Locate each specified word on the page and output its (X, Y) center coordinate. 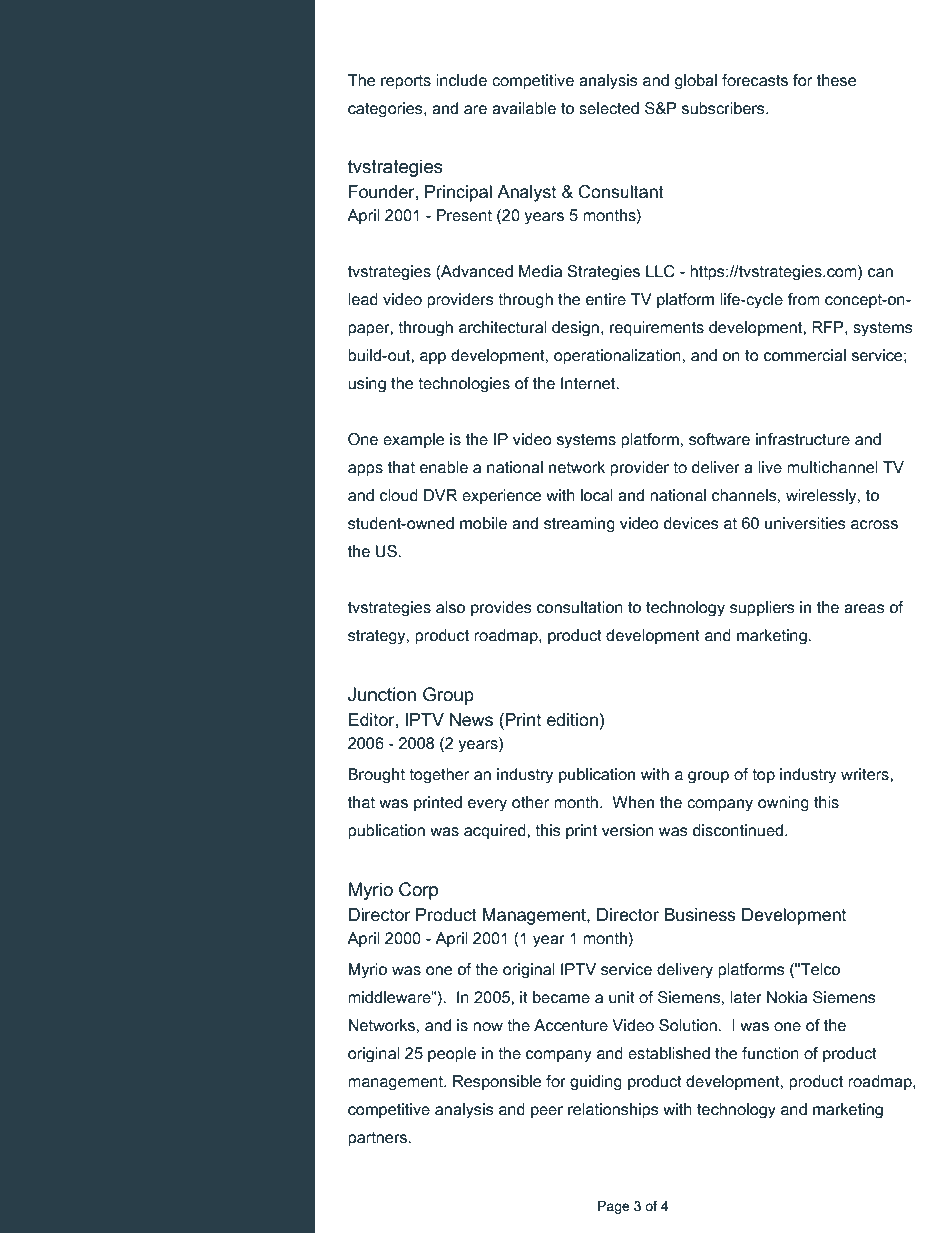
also (450, 607)
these (836, 80)
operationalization (617, 357)
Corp (418, 891)
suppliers (762, 609)
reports (406, 82)
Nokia (787, 997)
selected (609, 108)
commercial (805, 355)
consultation (580, 607)
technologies (464, 385)
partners (378, 1139)
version (628, 830)
